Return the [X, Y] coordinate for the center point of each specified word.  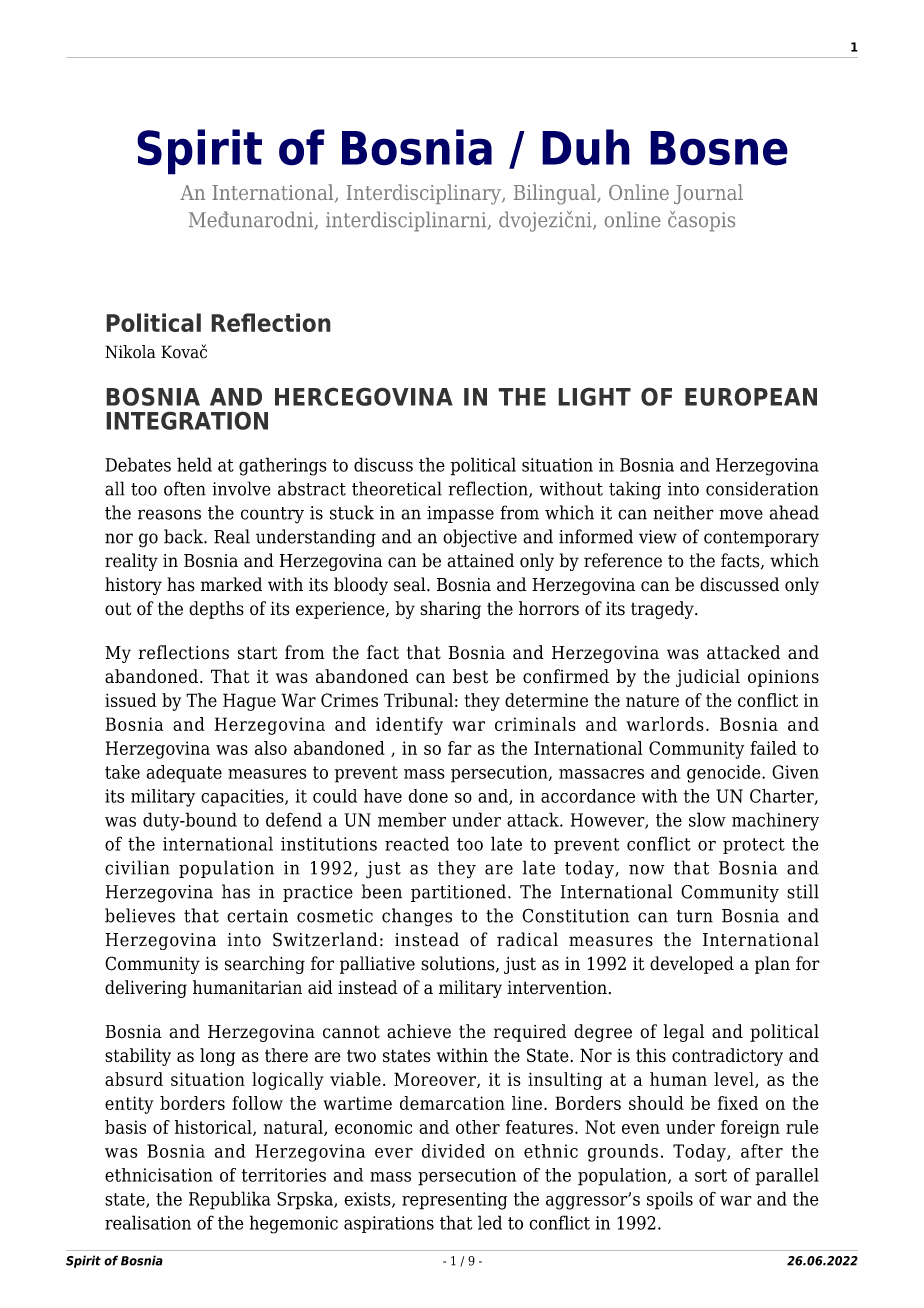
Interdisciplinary [425, 194]
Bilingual [556, 194]
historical [214, 1128]
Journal [708, 194]
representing [454, 1201]
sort [711, 1175]
